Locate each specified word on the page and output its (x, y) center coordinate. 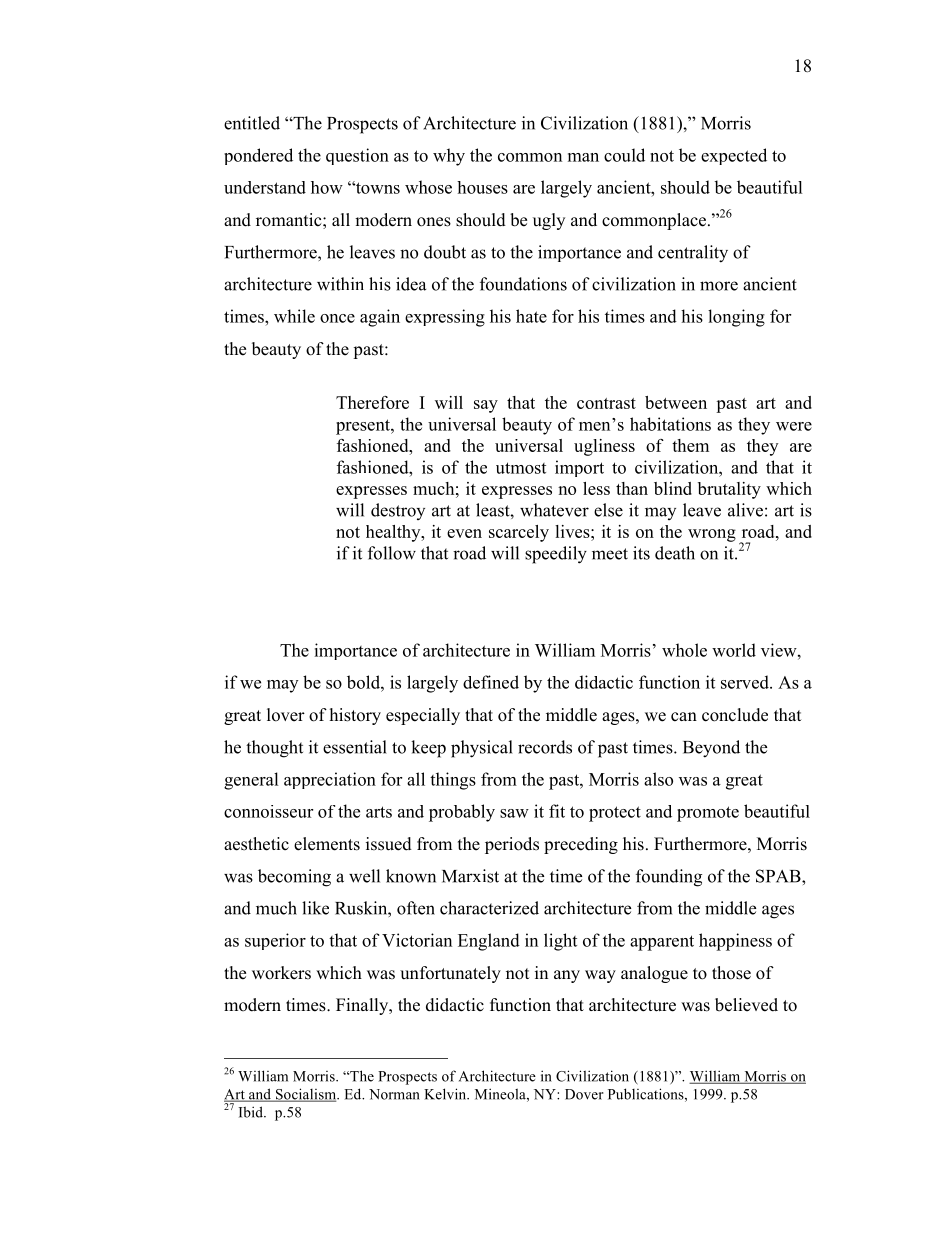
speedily (556, 555)
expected (734, 156)
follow (392, 553)
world (734, 650)
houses (482, 187)
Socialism (305, 1095)
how (327, 187)
